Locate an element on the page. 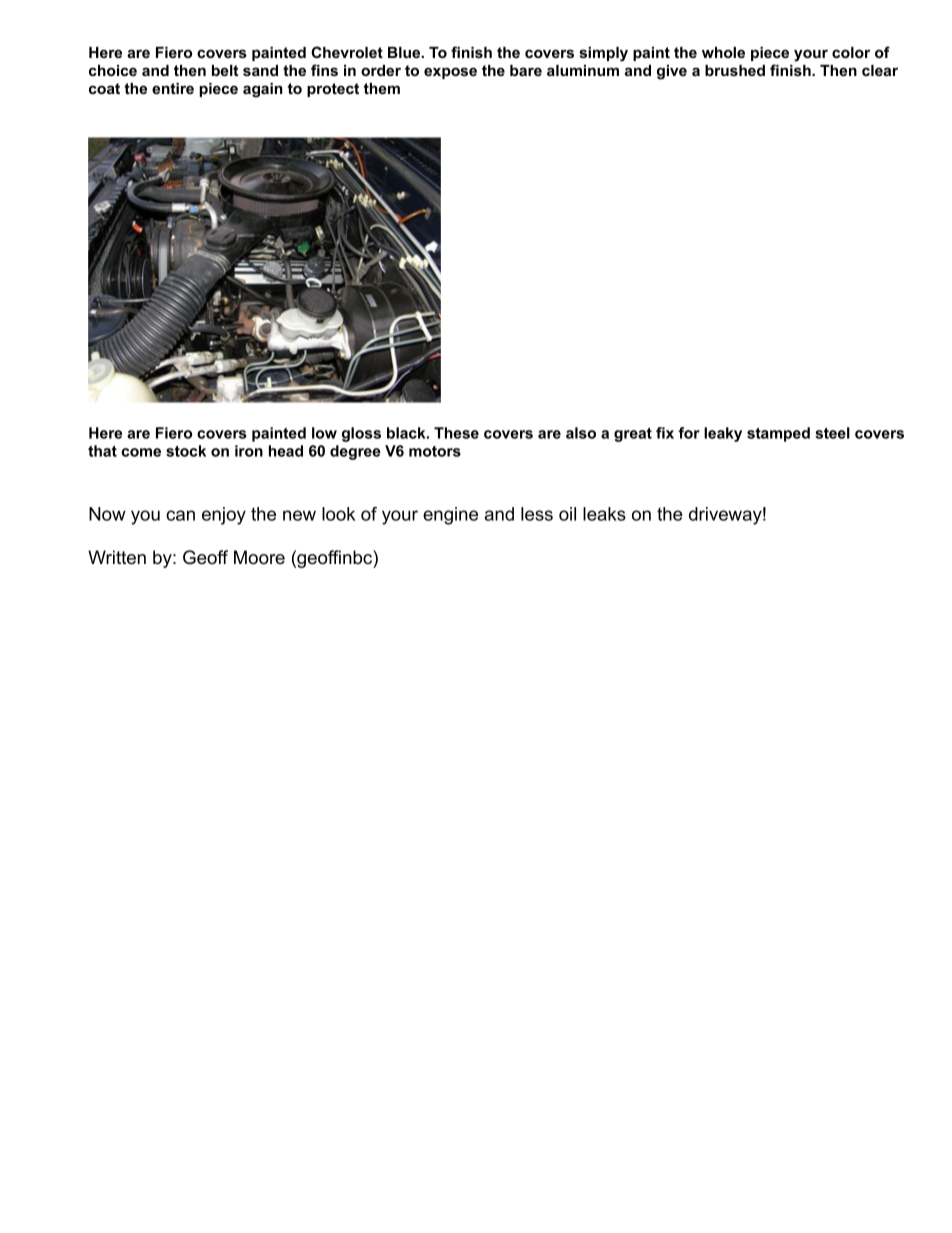  steel is located at coordinates (832, 433).
